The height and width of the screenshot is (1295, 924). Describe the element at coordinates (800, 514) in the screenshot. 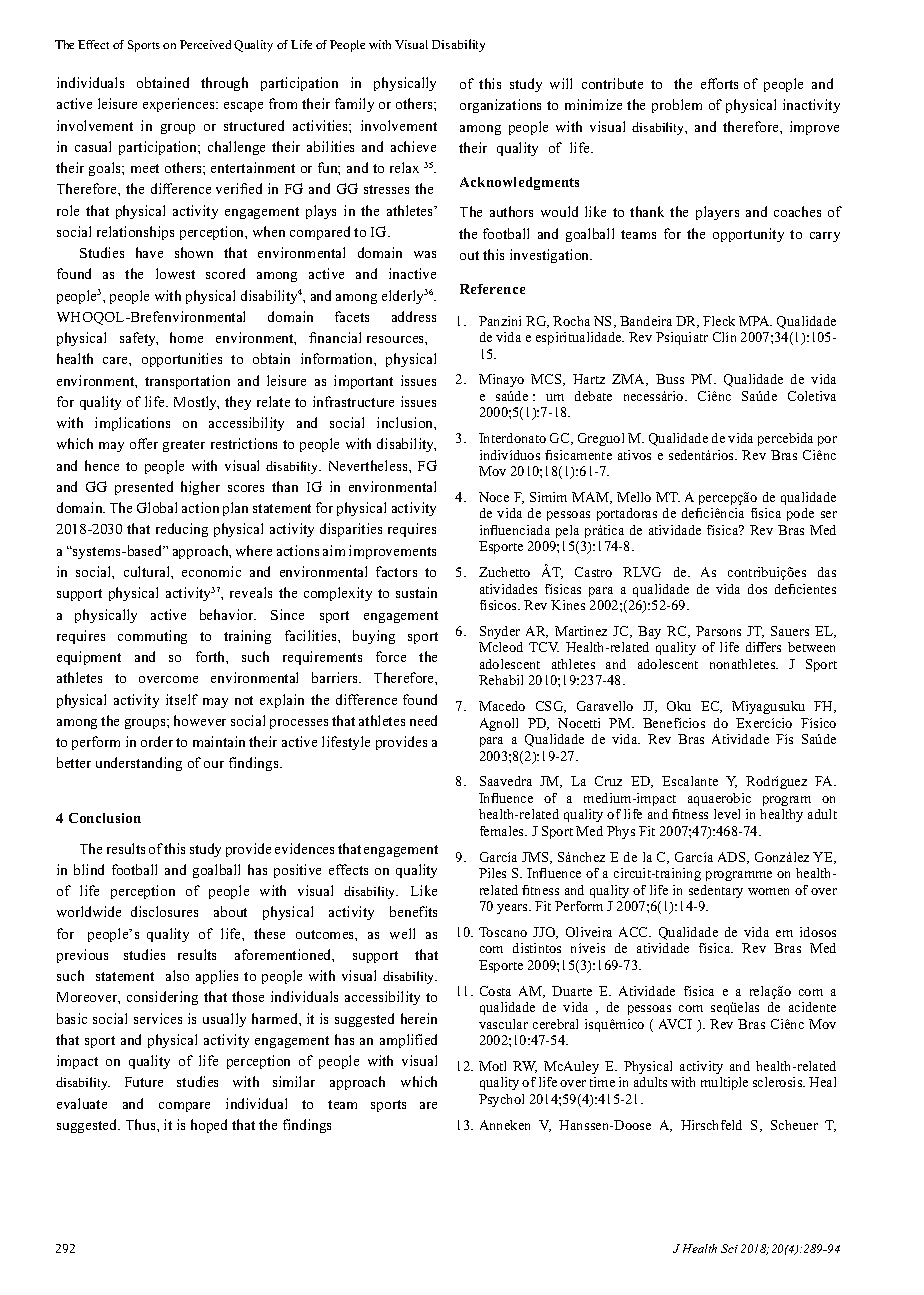

I see `pode` at that location.
